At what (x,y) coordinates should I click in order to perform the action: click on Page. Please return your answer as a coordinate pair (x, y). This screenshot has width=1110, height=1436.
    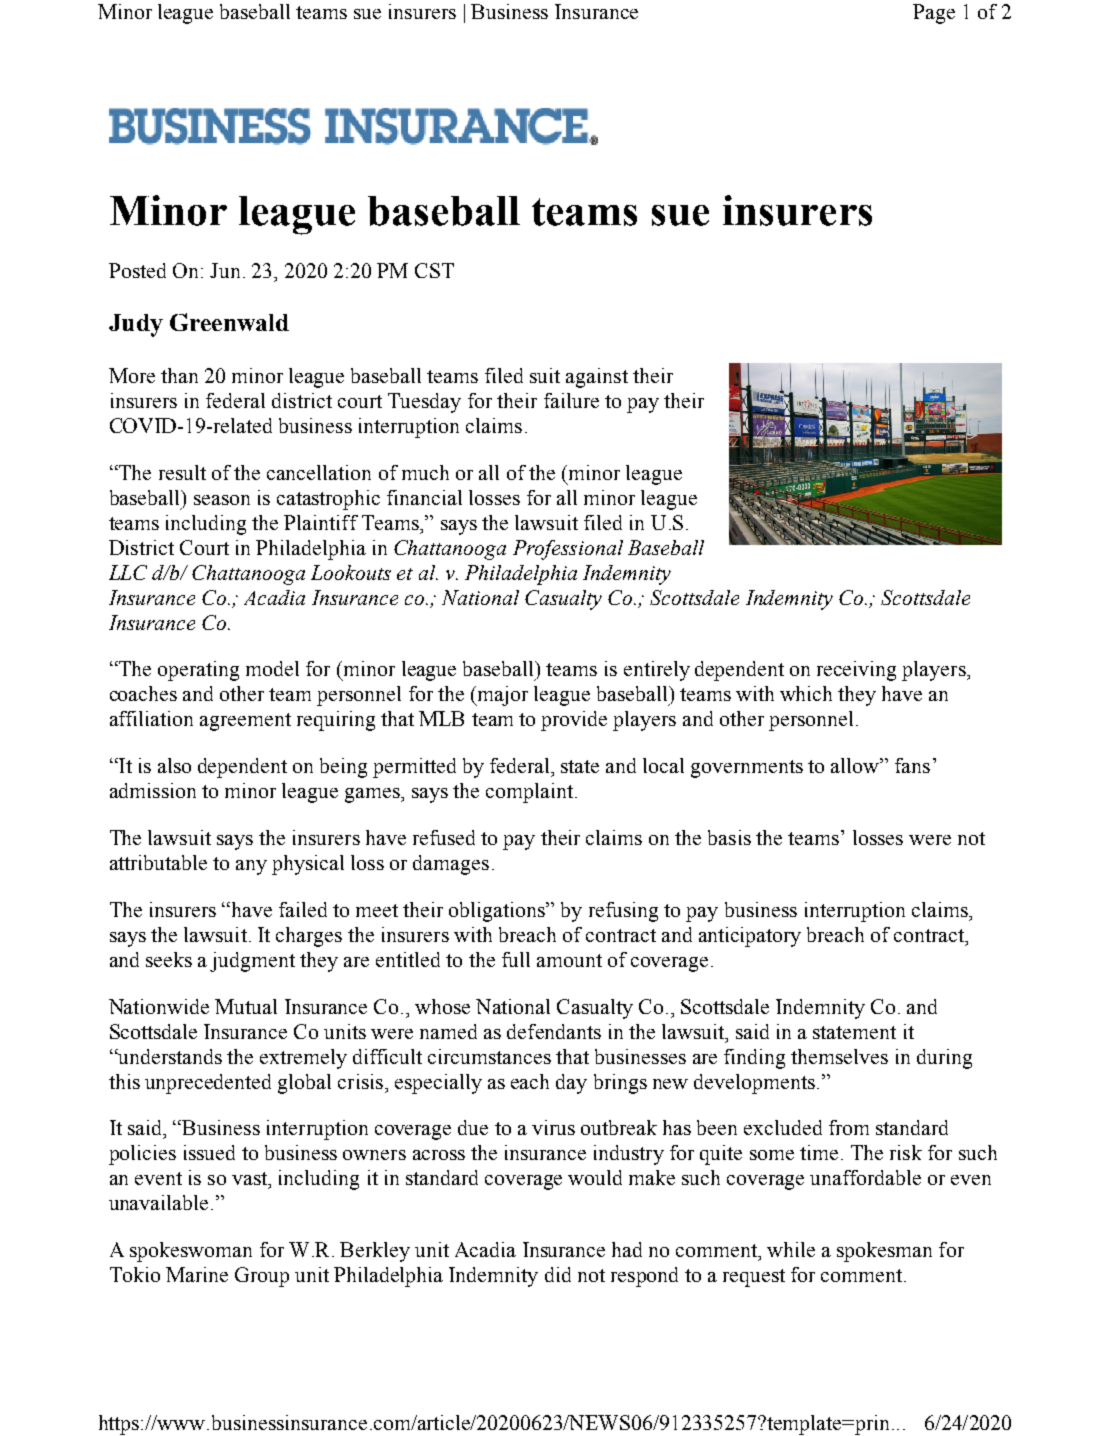
    Looking at the image, I should click on (934, 14).
